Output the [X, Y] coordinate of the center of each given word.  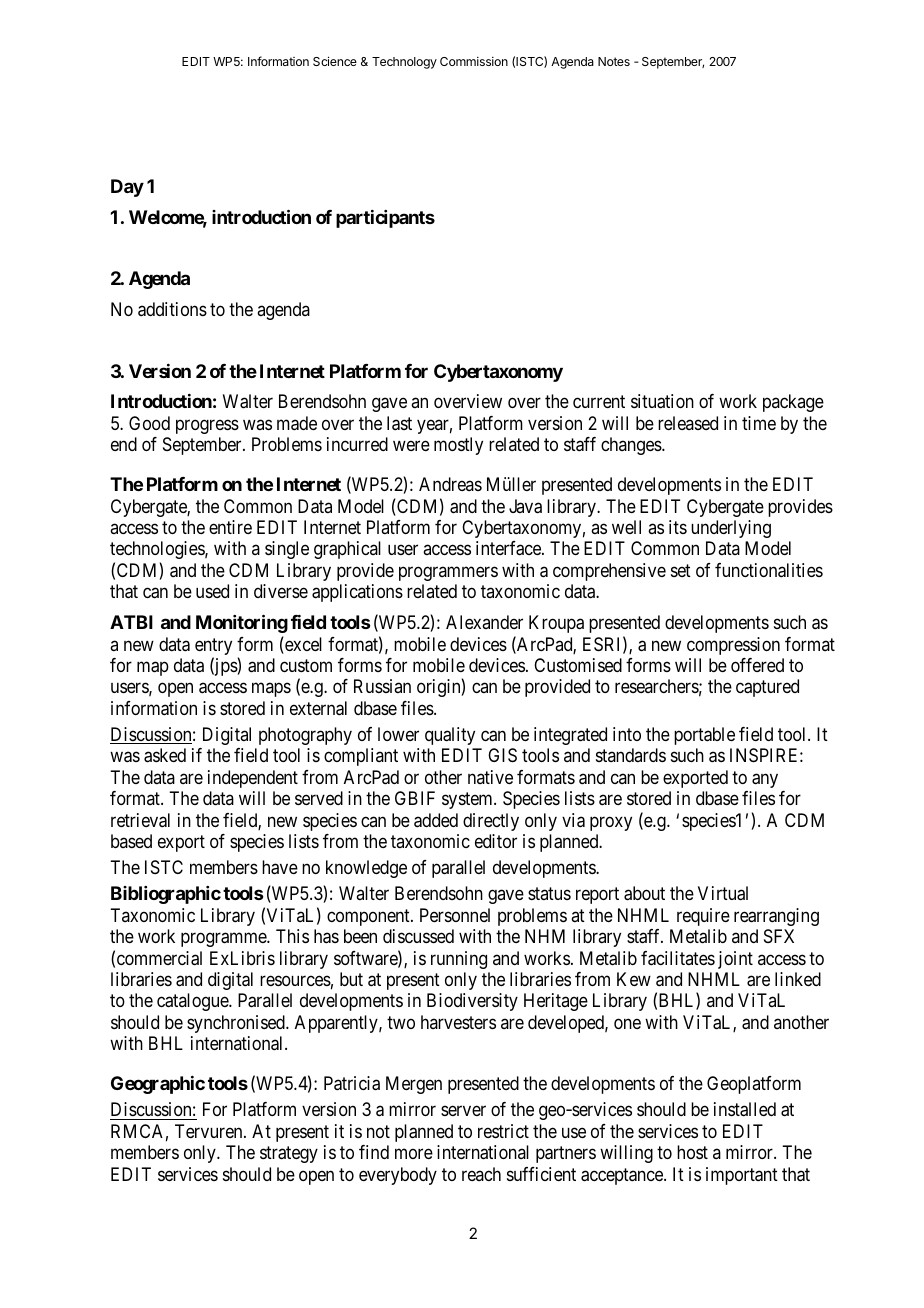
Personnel [455, 915]
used [212, 591]
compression [733, 646]
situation [662, 401]
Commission [474, 61]
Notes [614, 61]
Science [335, 61]
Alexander [484, 622]
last [399, 423]
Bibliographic [166, 895]
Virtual [723, 893]
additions [172, 309]
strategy [289, 1155]
